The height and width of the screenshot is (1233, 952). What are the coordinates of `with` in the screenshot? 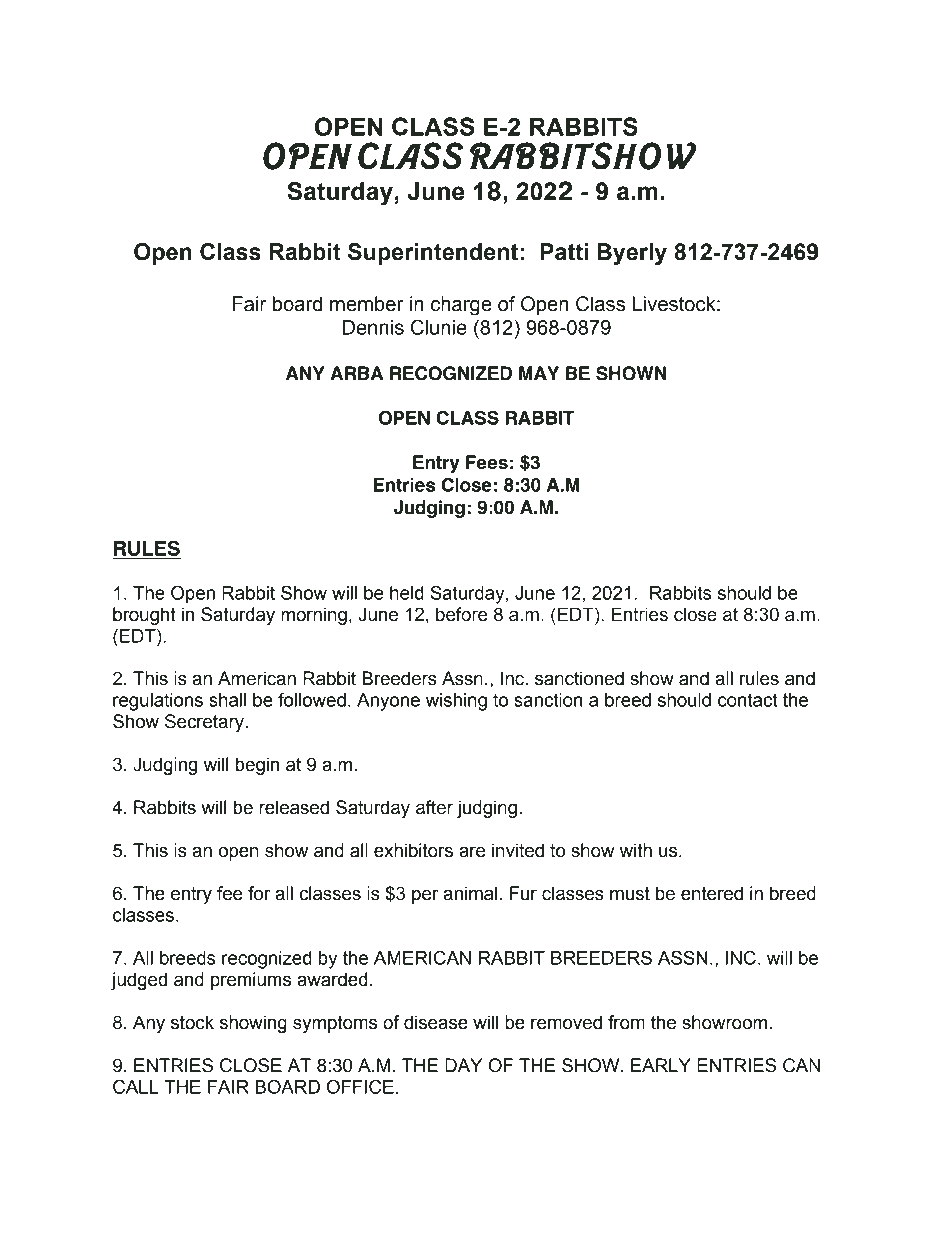 It's located at (636, 850).
